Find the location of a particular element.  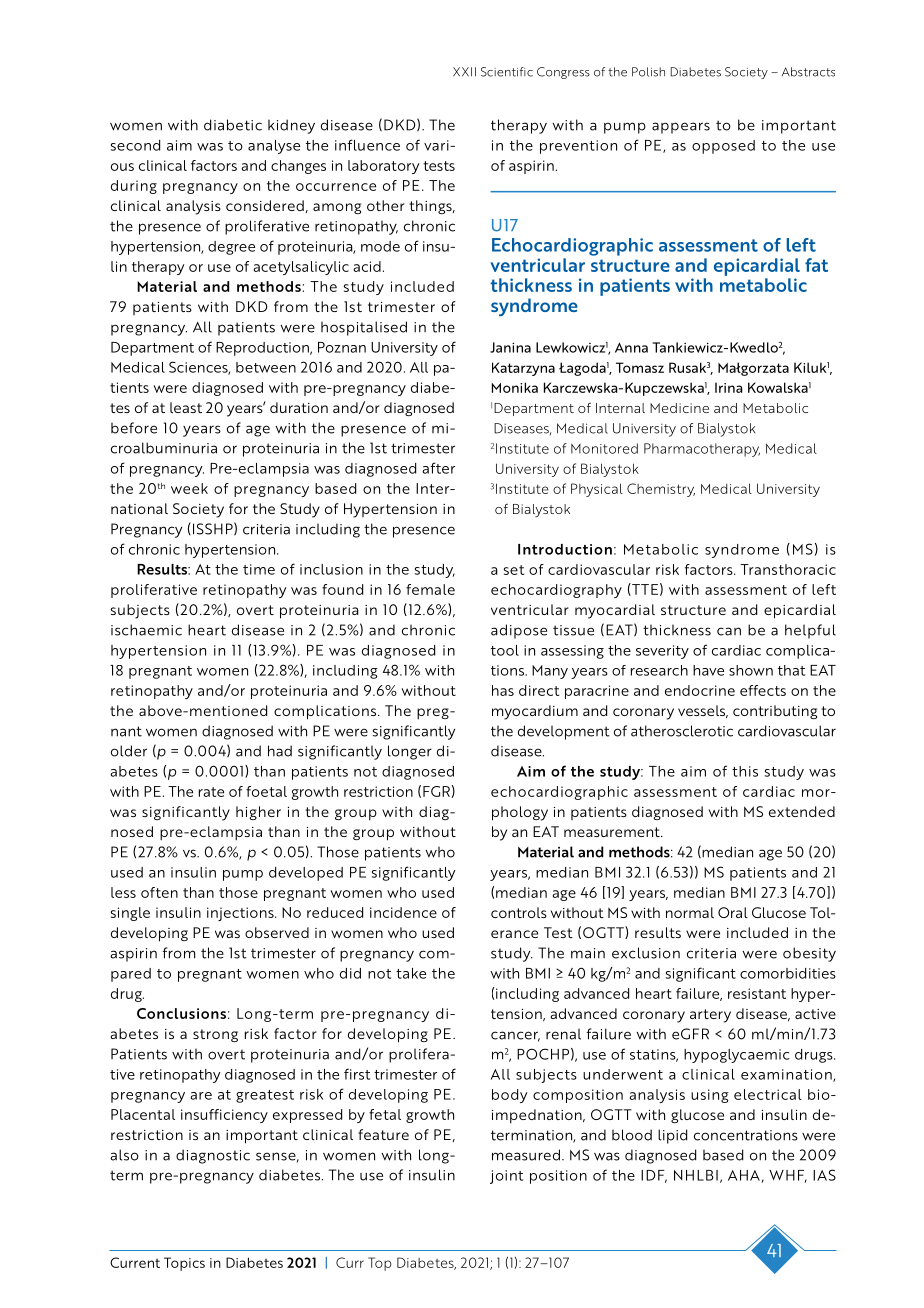

joint is located at coordinates (506, 1177).
